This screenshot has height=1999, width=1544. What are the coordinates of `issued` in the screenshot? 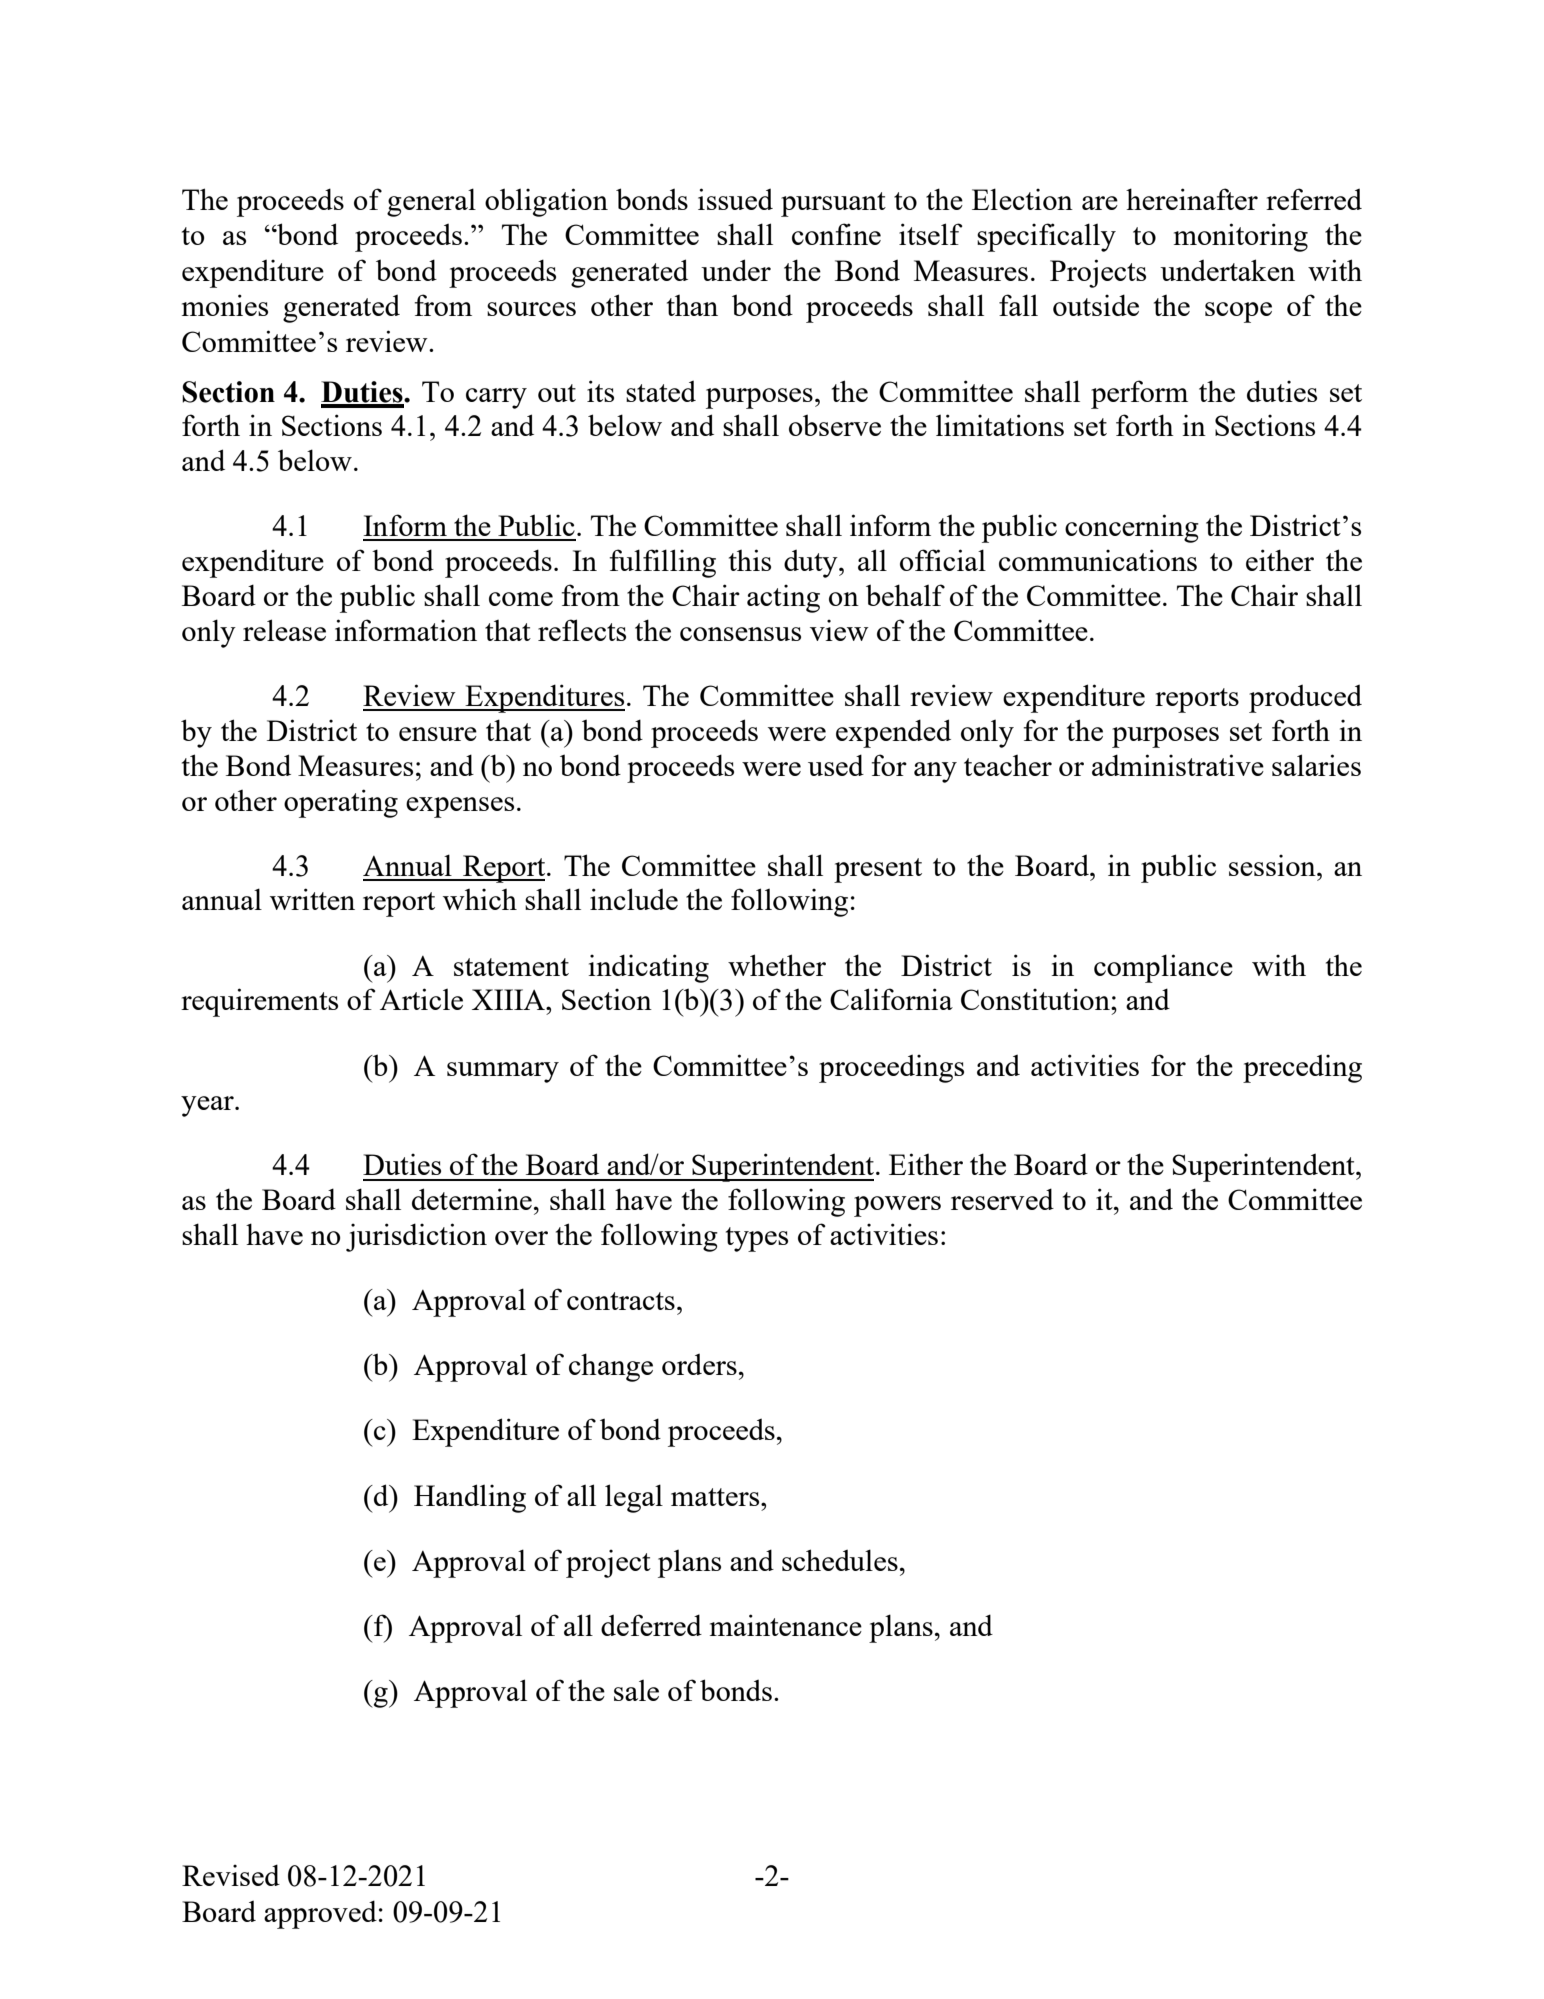 It's located at (735, 199).
